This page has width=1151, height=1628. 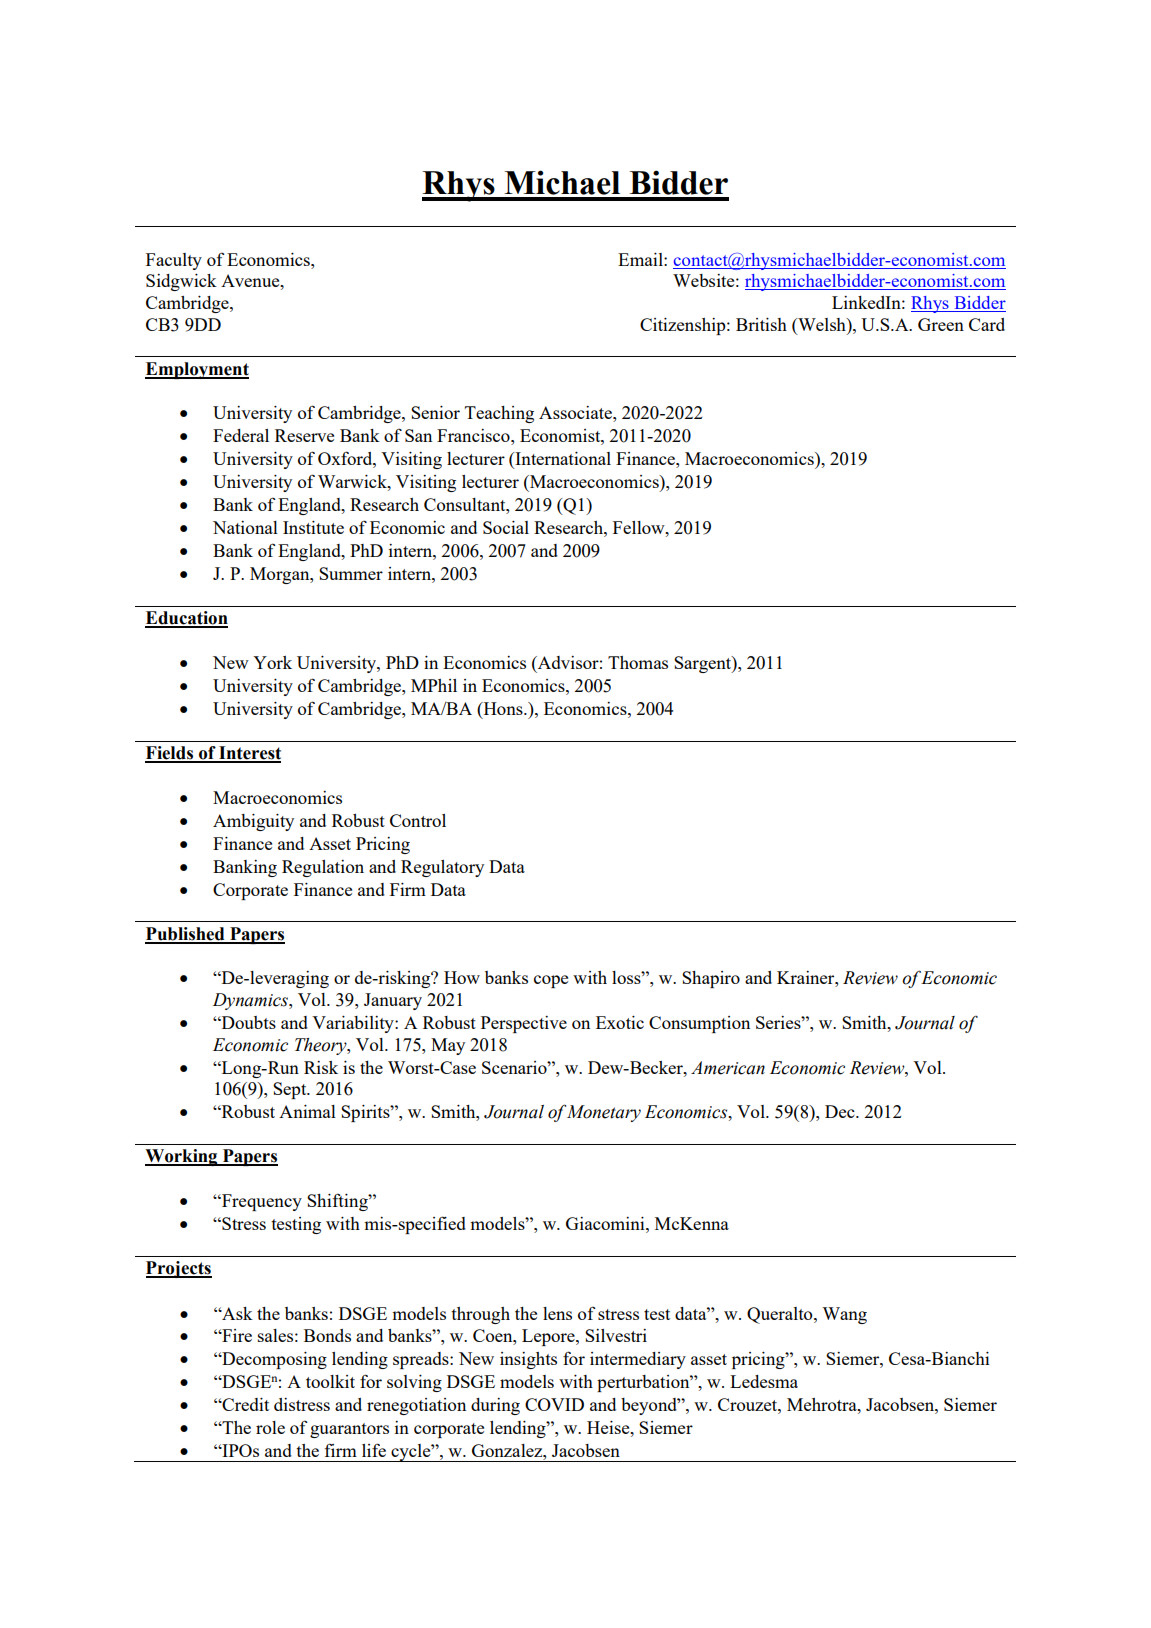 What do you see at coordinates (506, 527) in the page?
I see `Social` at bounding box center [506, 527].
